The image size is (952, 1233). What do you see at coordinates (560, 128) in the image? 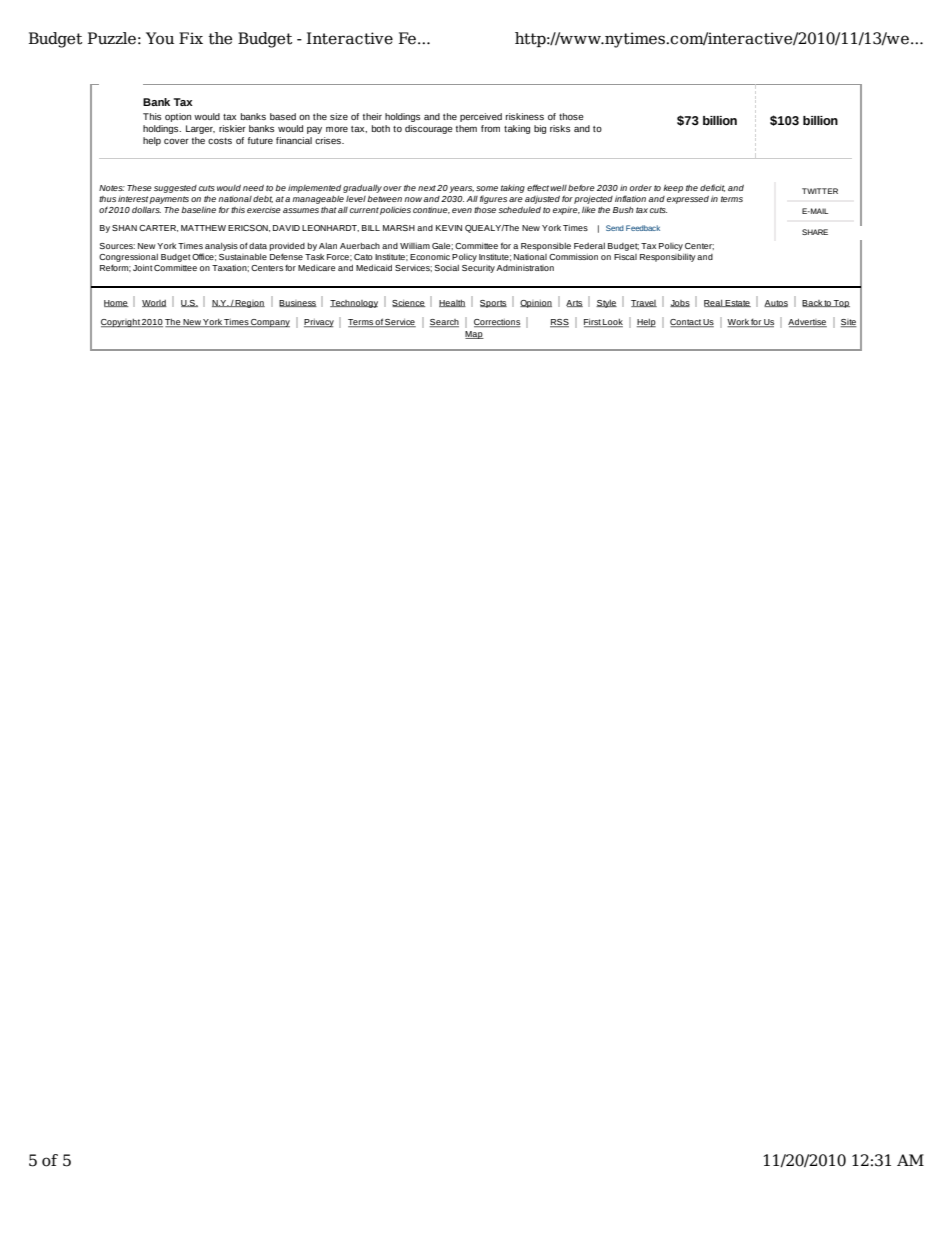
I see `risks` at bounding box center [560, 128].
